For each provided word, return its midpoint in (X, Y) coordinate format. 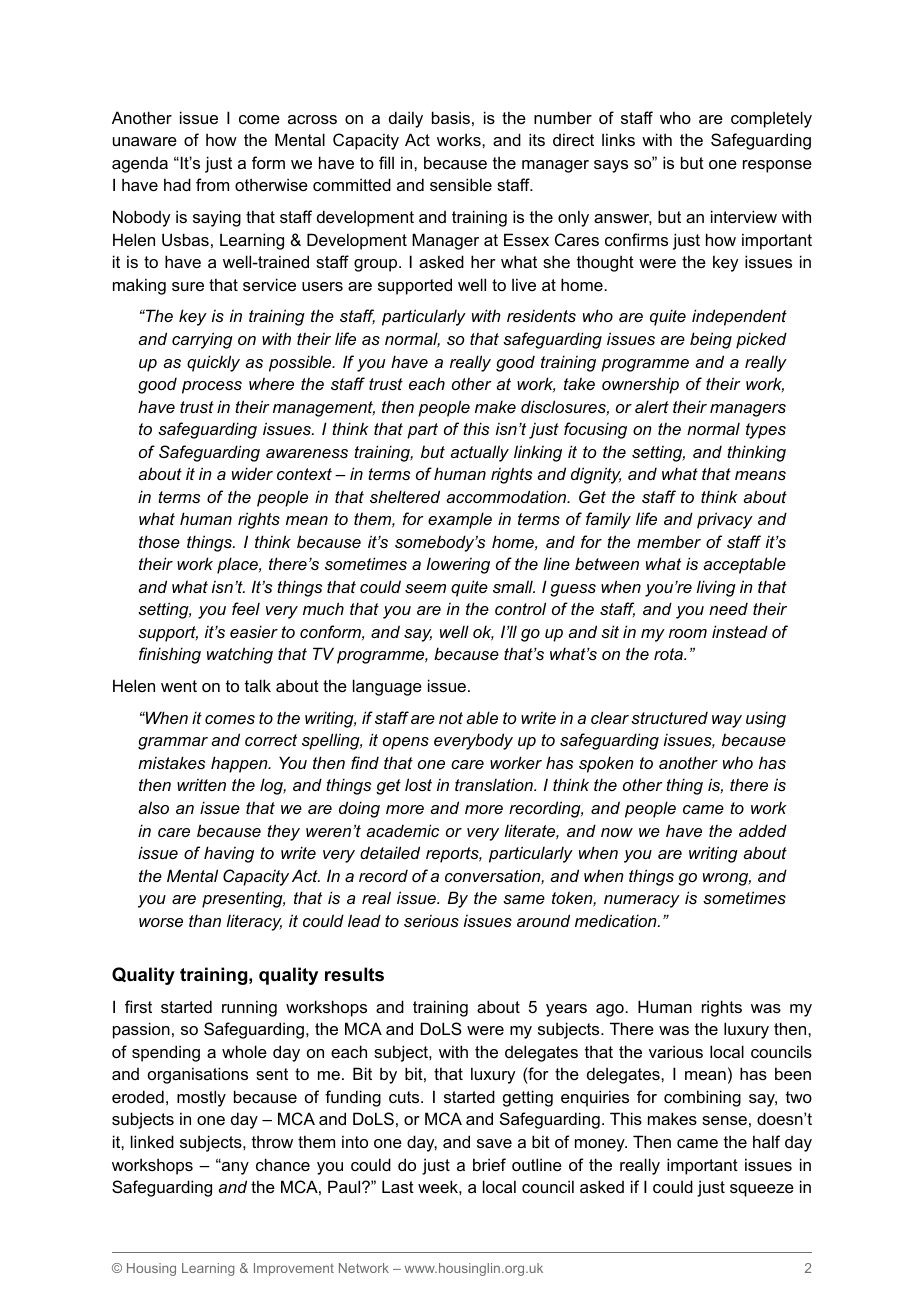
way (727, 721)
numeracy (642, 901)
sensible (461, 184)
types (766, 431)
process (212, 387)
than (205, 920)
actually (479, 453)
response (777, 166)
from (212, 184)
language (387, 687)
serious (431, 921)
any (234, 1168)
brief (489, 1164)
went (179, 686)
